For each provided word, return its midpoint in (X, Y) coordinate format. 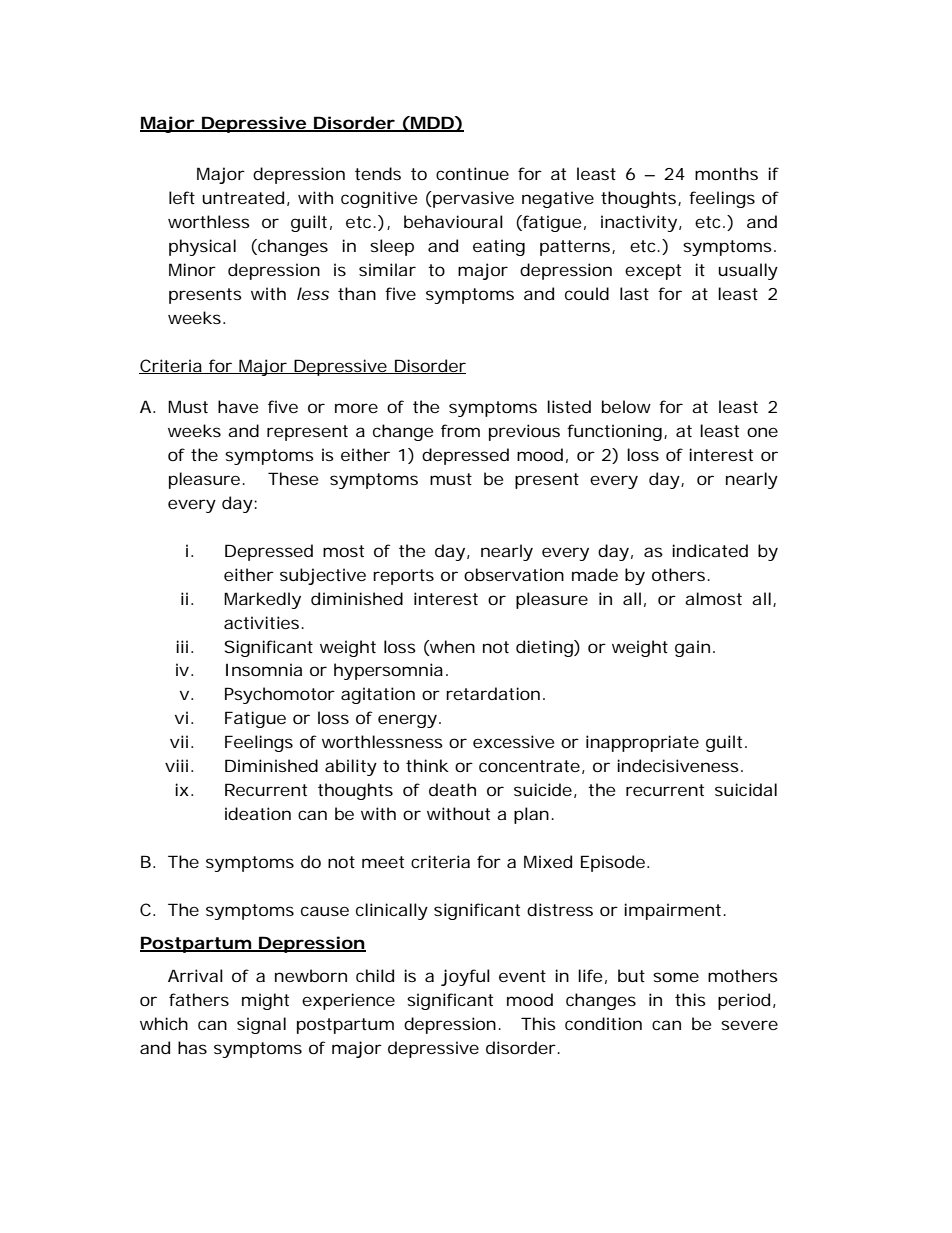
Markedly (262, 600)
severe (749, 1025)
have (238, 406)
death (452, 789)
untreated (243, 197)
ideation (258, 813)
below (626, 406)
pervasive (472, 199)
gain (692, 648)
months (726, 173)
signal (261, 1025)
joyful (465, 977)
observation (514, 574)
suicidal (746, 789)
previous (524, 432)
